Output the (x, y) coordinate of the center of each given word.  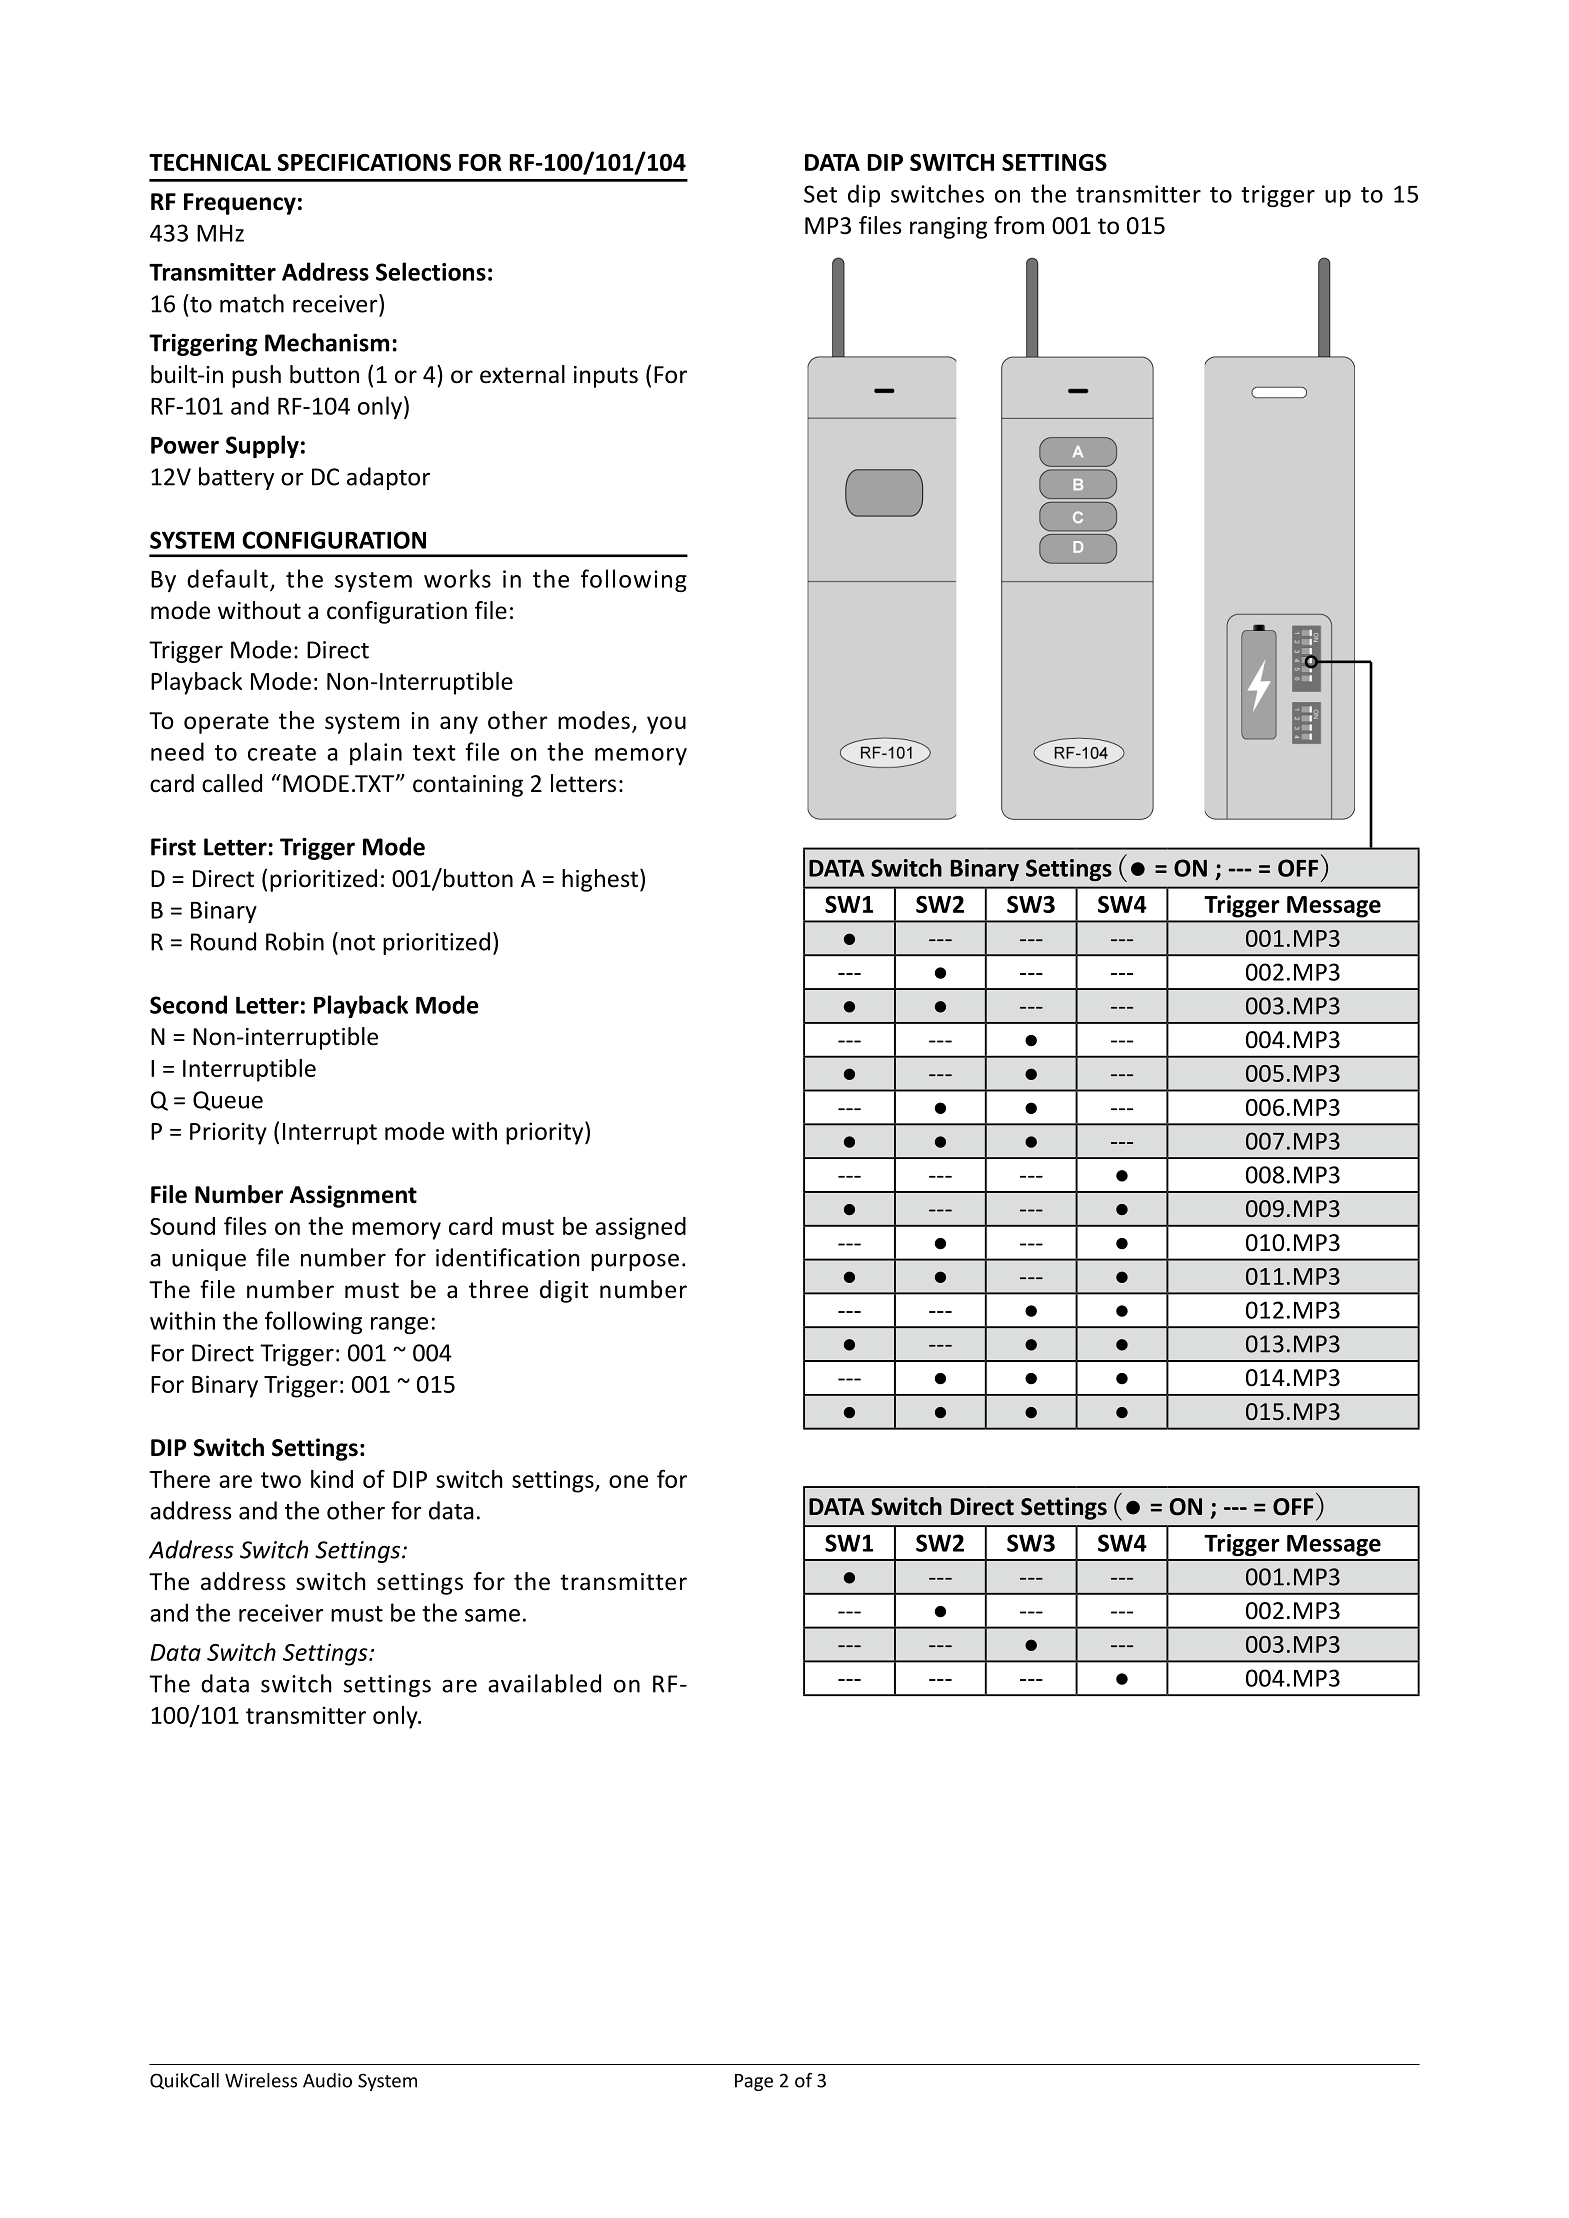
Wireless (261, 2080)
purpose (635, 1262)
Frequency (240, 204)
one (628, 1481)
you (666, 725)
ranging (948, 228)
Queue (228, 1101)
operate (226, 723)
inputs (606, 377)
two (281, 1480)
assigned (641, 1228)
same (492, 1615)
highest (600, 880)
